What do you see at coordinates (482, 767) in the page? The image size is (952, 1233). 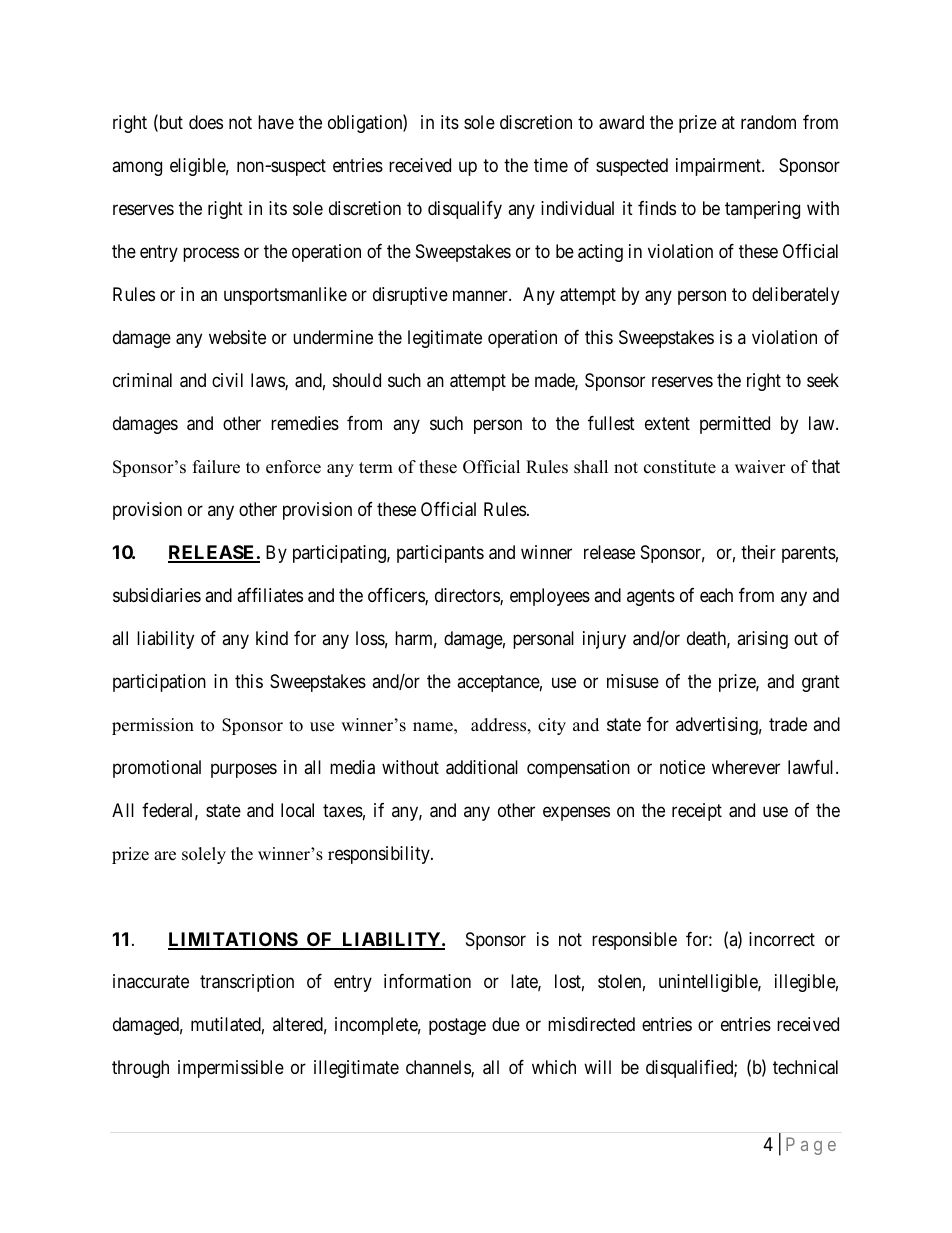 I see `additional` at bounding box center [482, 767].
